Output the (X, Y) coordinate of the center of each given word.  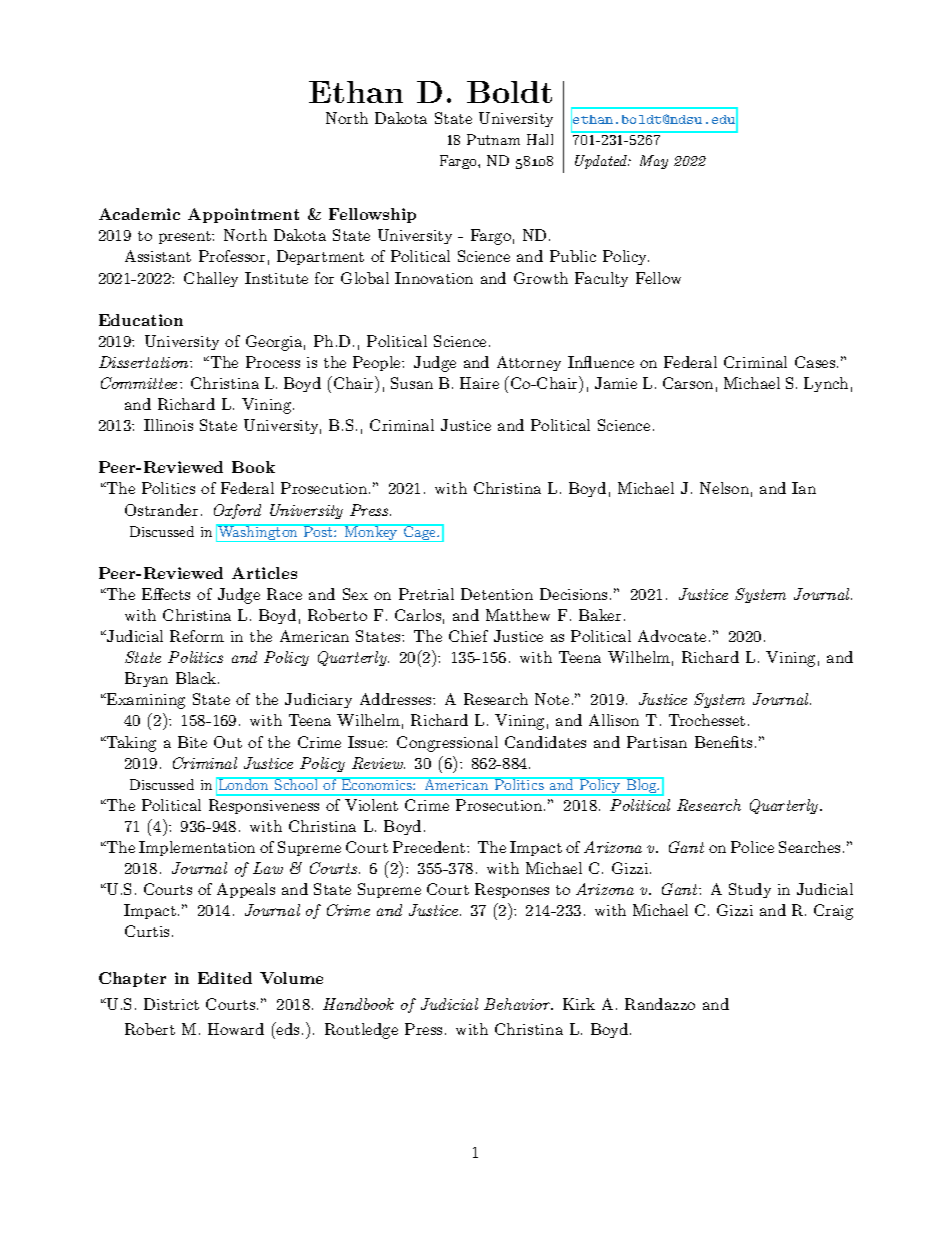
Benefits (723, 742)
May (654, 162)
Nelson (724, 488)
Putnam (493, 139)
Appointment (243, 215)
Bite (192, 742)
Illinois (168, 425)
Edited (225, 978)
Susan (412, 383)
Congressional (447, 744)
